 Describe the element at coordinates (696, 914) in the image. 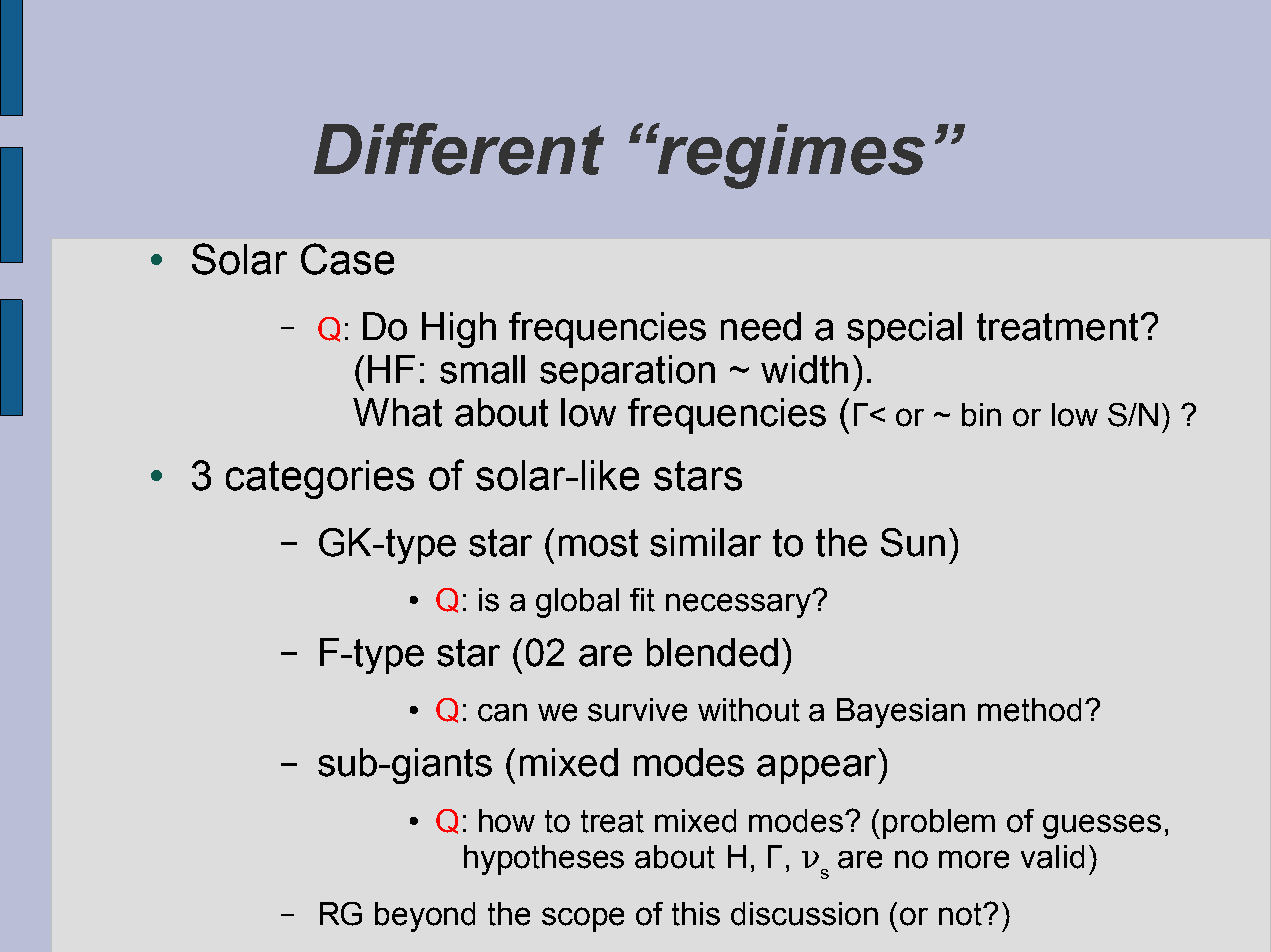

I see `this` at that location.
